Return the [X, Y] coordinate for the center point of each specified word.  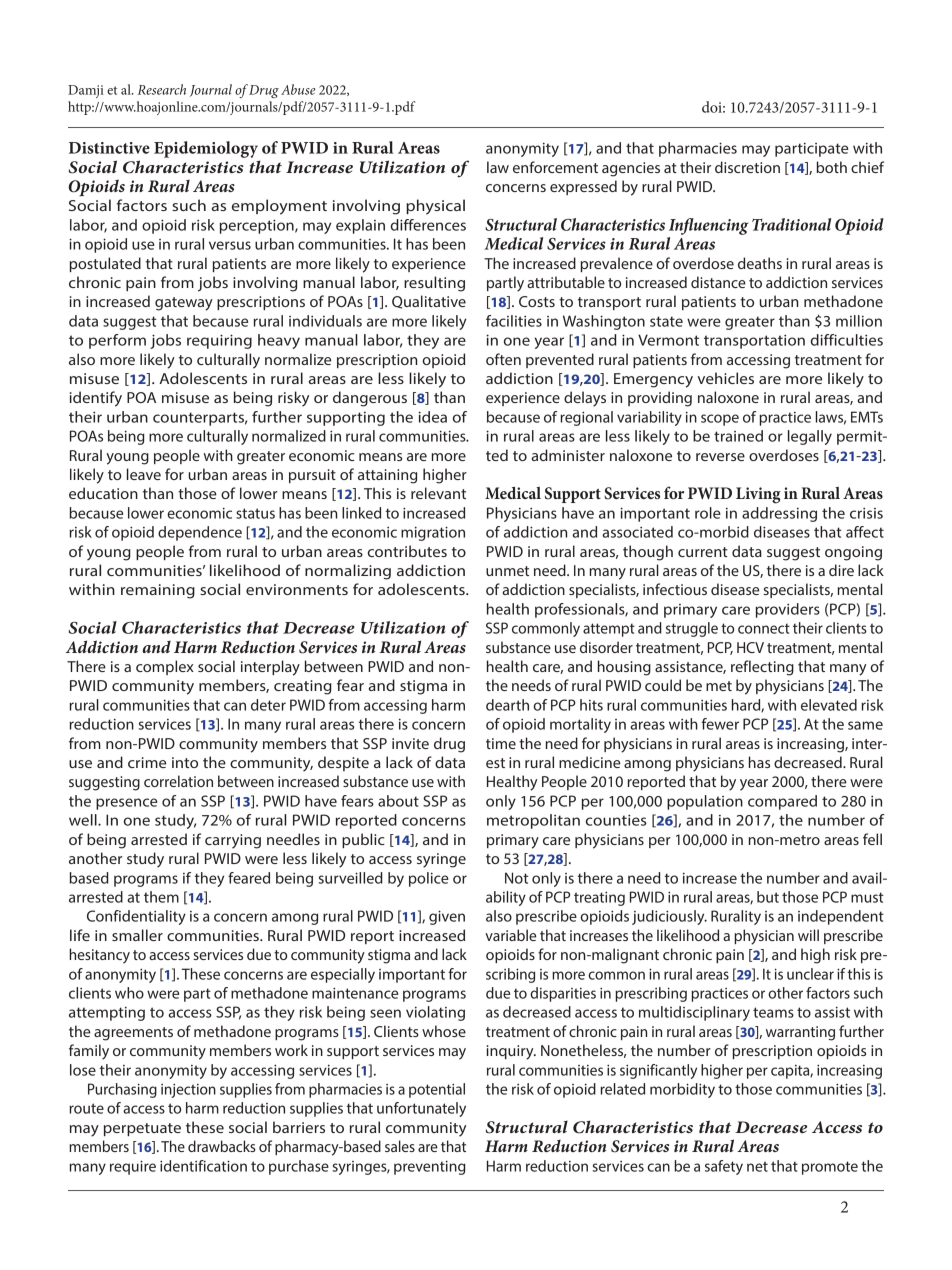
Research [162, 89]
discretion [747, 167]
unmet [507, 571]
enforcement [555, 167]
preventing [430, 1167]
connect [764, 628]
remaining [158, 591]
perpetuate [142, 1129]
